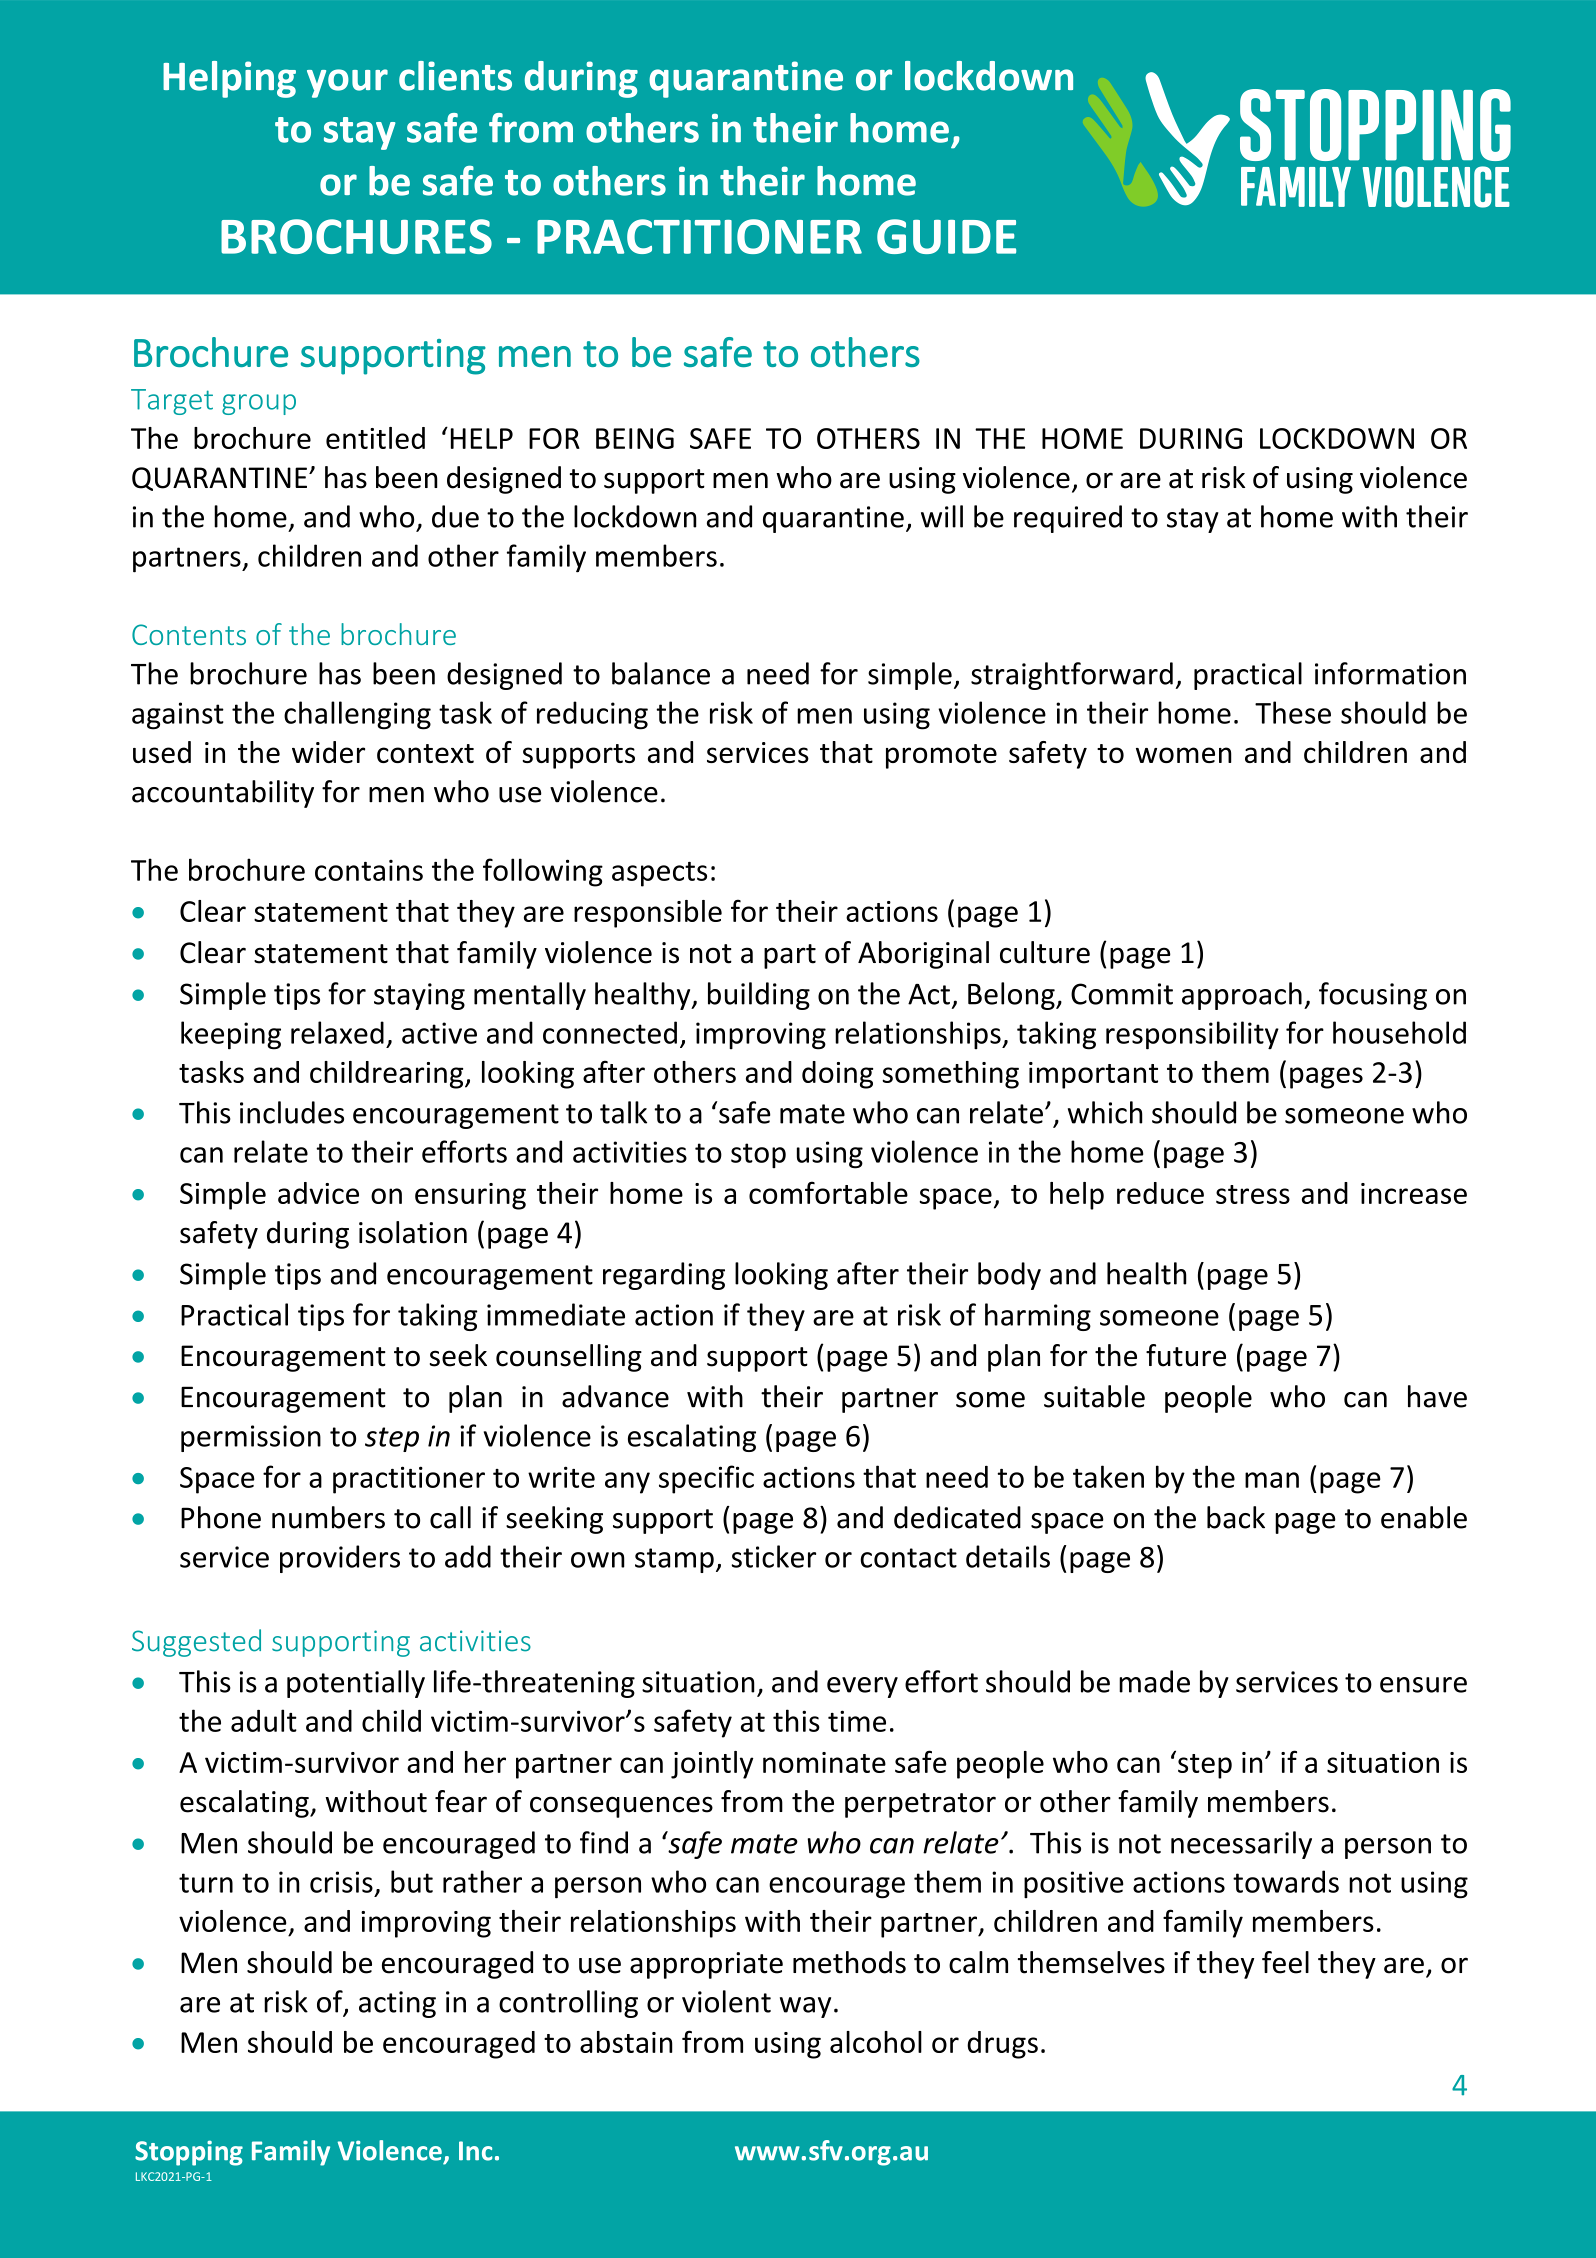 The height and width of the screenshot is (2258, 1596). I want to click on way, so click(805, 2007).
